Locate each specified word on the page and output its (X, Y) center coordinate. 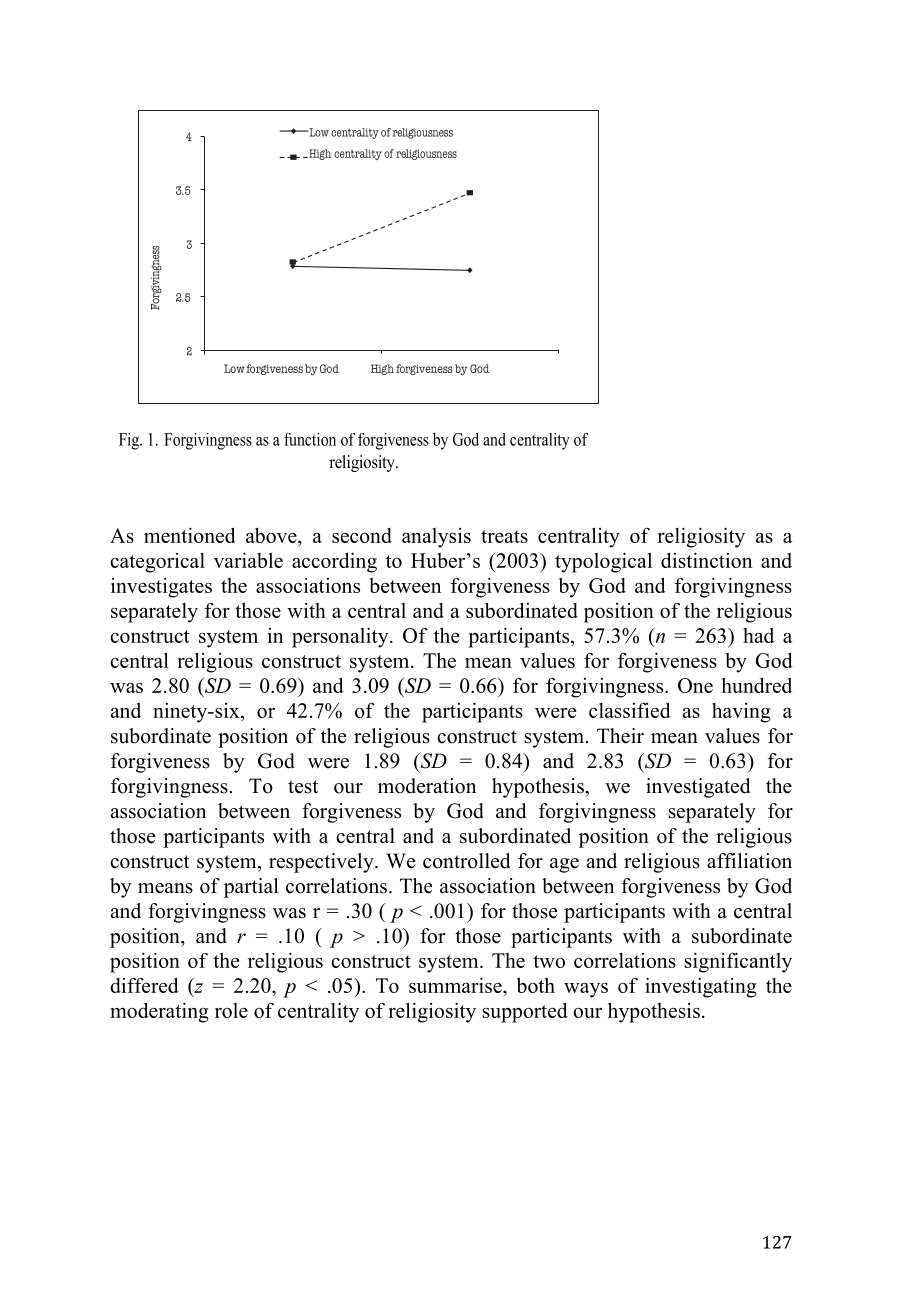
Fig (130, 441)
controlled (466, 861)
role (231, 1010)
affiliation (749, 861)
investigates (161, 588)
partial (251, 888)
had (758, 635)
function (310, 439)
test (303, 787)
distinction (706, 560)
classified (630, 710)
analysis (436, 538)
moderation (427, 786)
